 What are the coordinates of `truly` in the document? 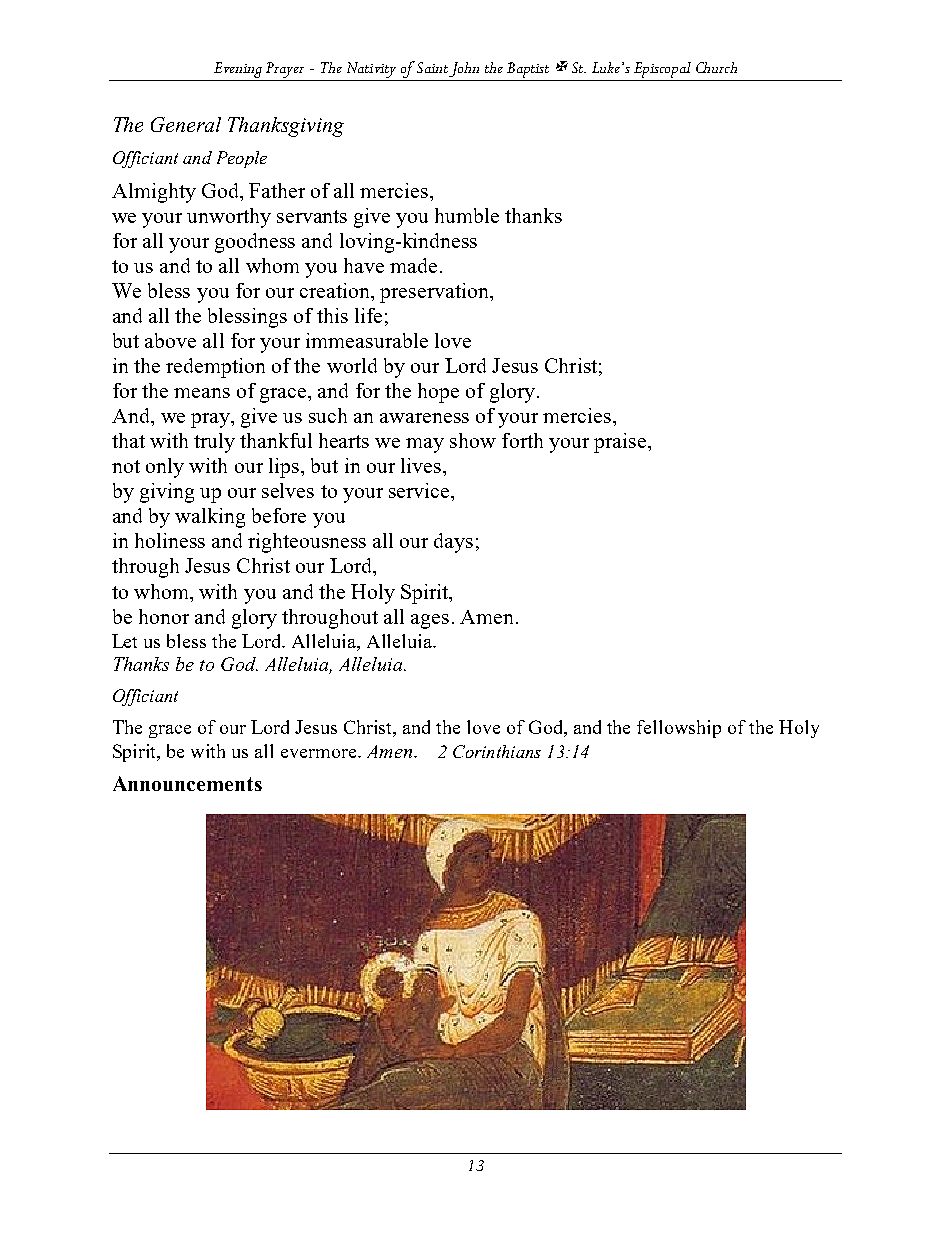 It's located at (214, 443).
